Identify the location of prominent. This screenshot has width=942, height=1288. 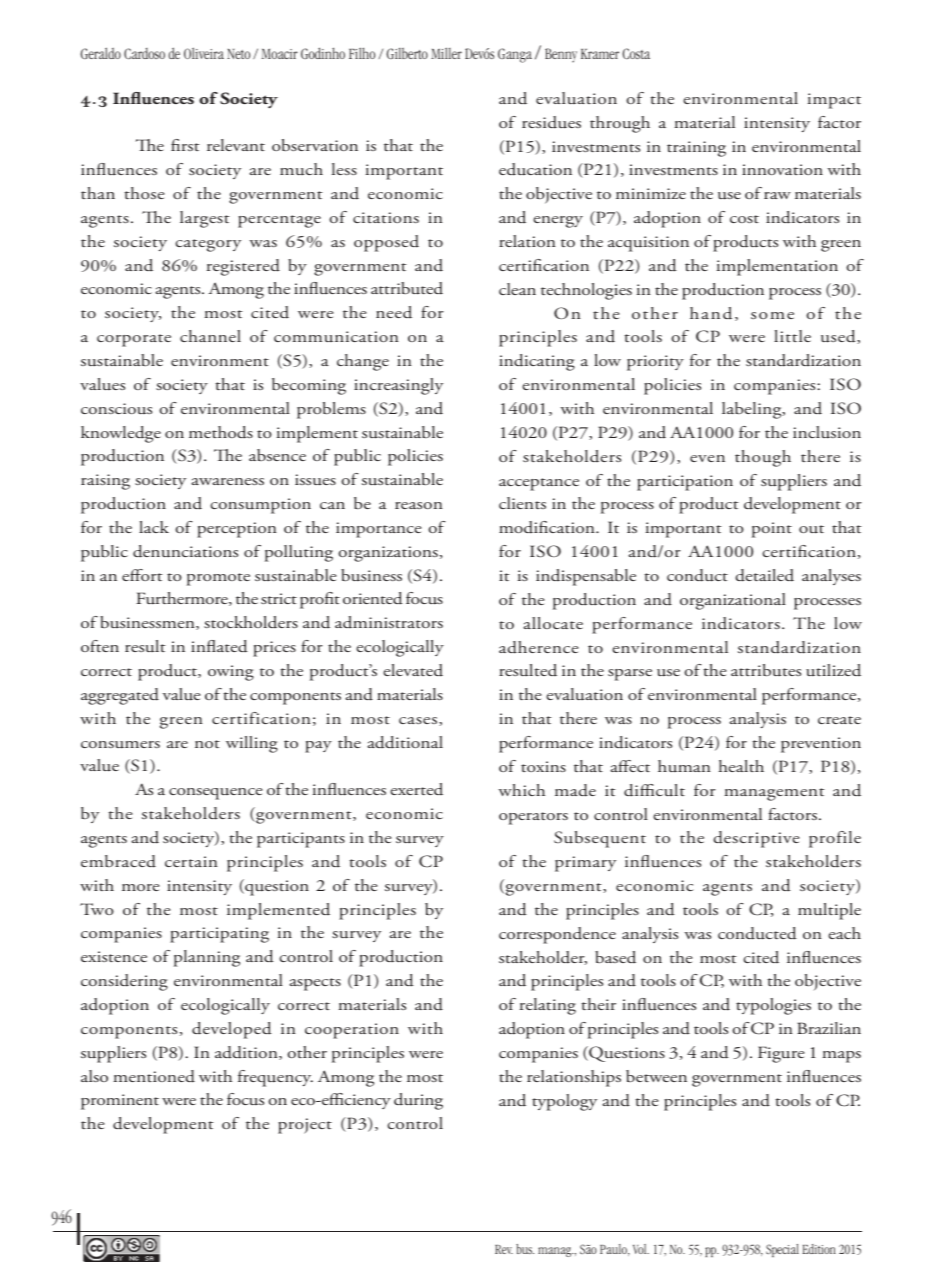
(120, 1102).
